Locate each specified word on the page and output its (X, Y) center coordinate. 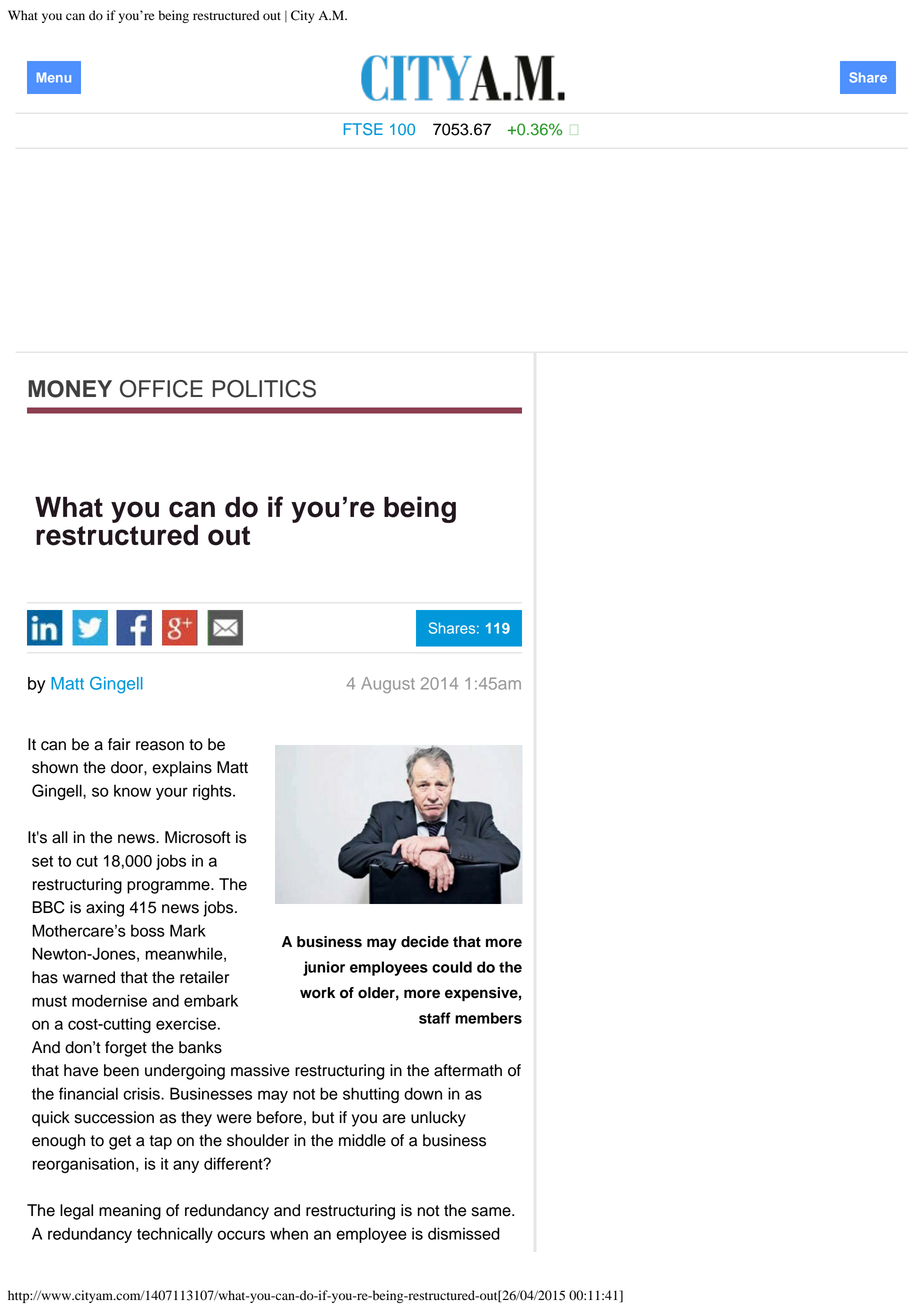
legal (76, 1212)
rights (213, 792)
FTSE (363, 129)
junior (324, 968)
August (388, 685)
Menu (54, 77)
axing (105, 909)
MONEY (70, 389)
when (289, 1233)
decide (425, 942)
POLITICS (264, 389)
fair (119, 744)
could (452, 967)
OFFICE (161, 389)
